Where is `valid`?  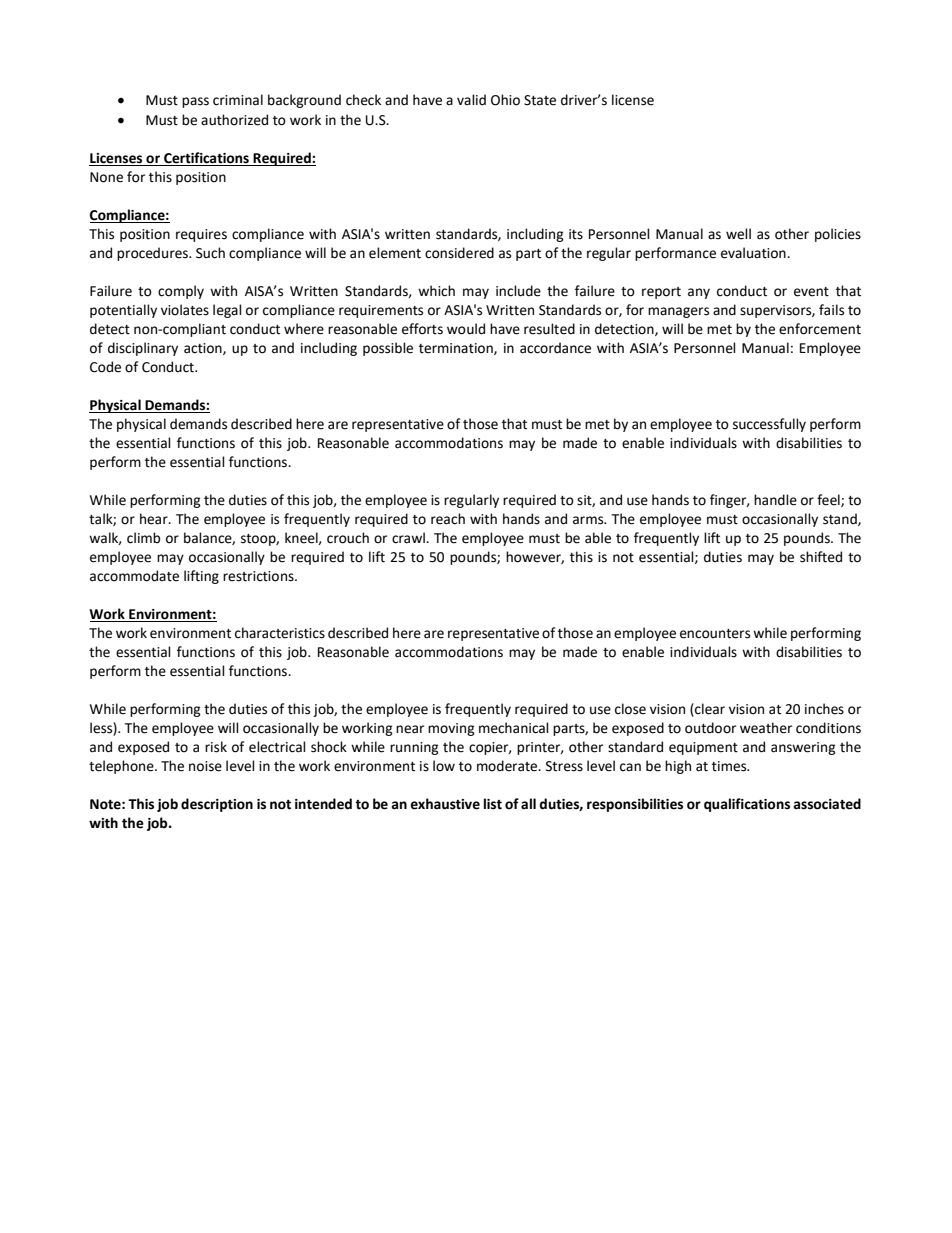
valid is located at coordinates (471, 99).
